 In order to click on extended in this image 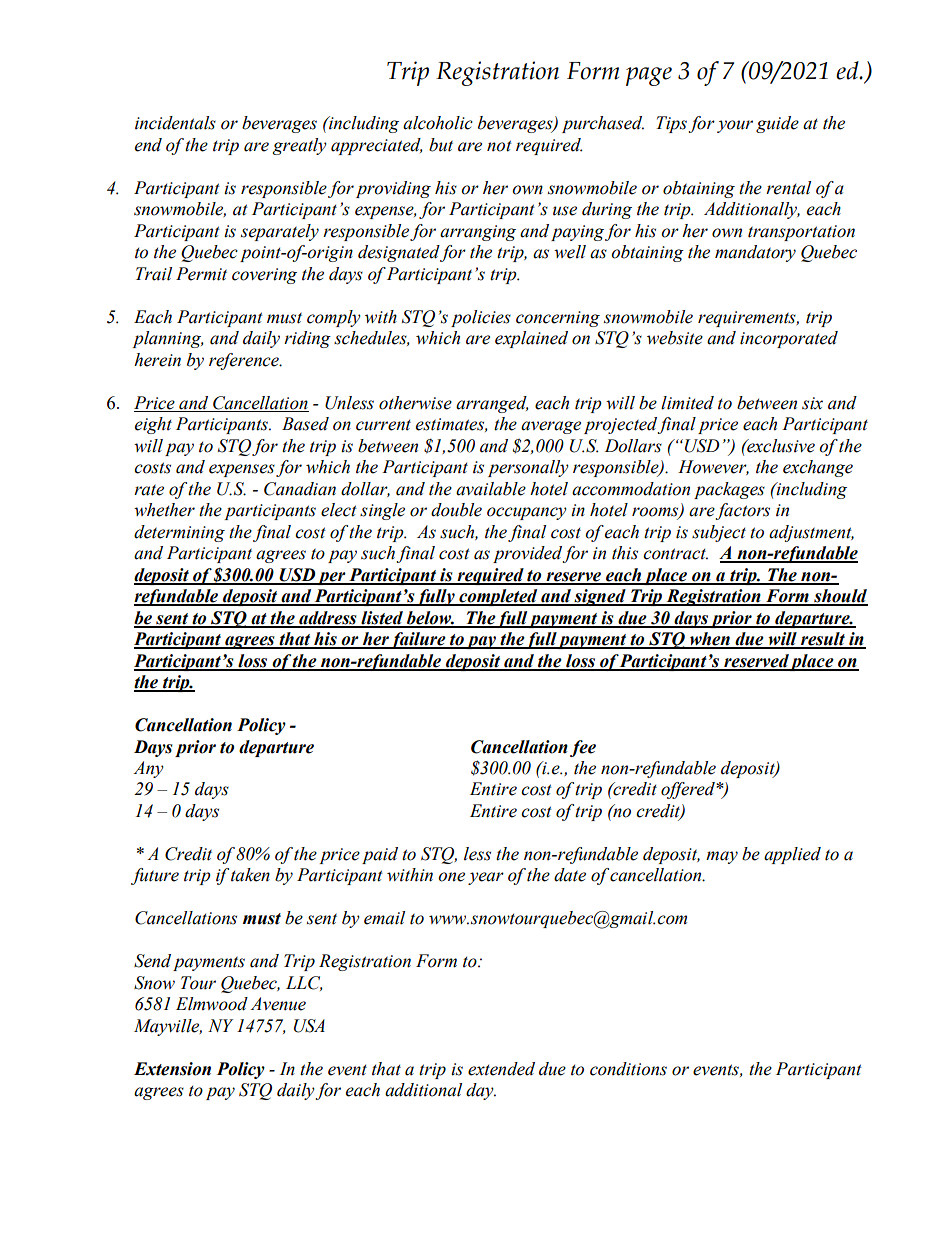, I will do `click(501, 1069)`.
